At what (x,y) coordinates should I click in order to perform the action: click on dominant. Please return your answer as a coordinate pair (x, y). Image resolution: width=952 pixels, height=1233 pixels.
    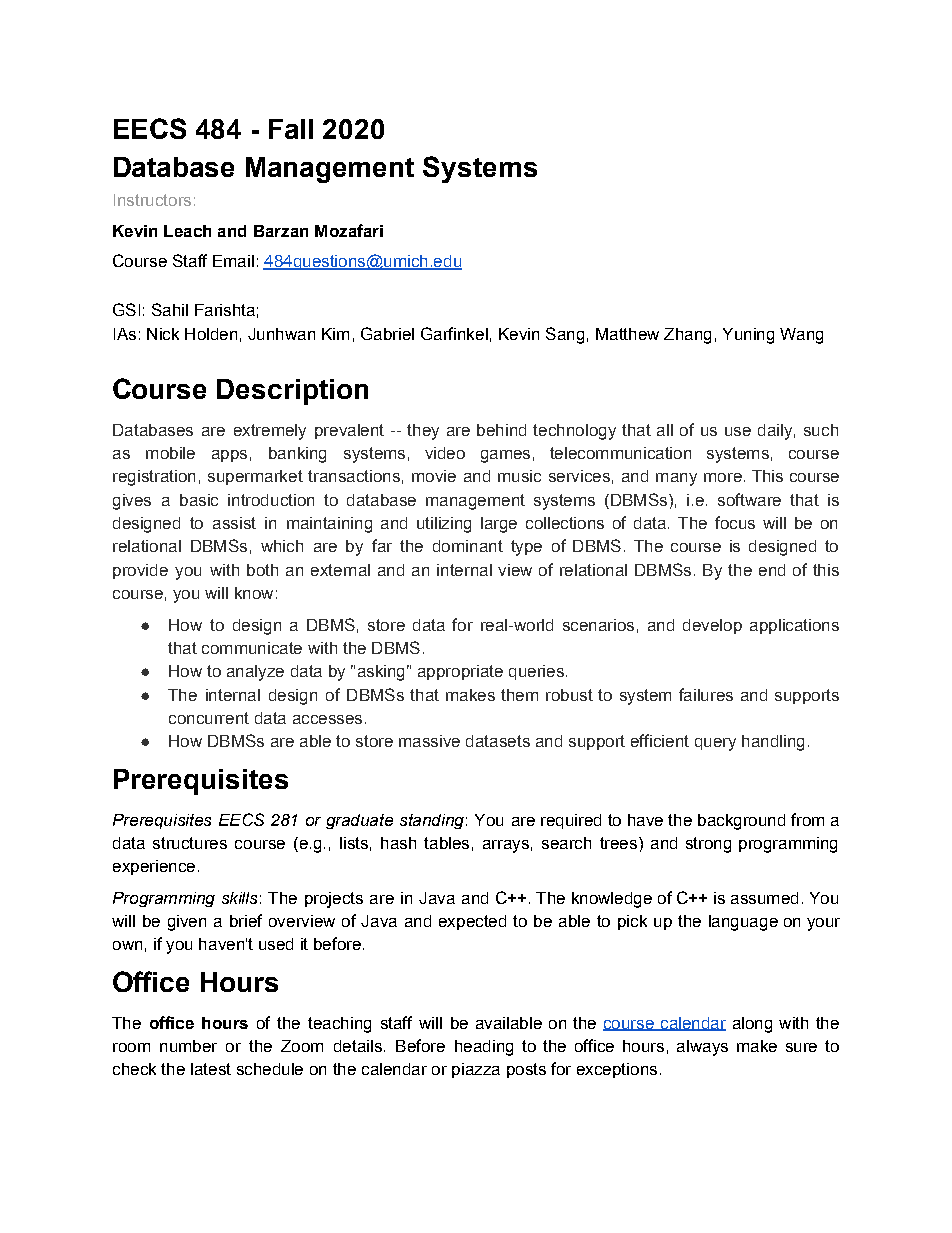
    Looking at the image, I should click on (468, 546).
